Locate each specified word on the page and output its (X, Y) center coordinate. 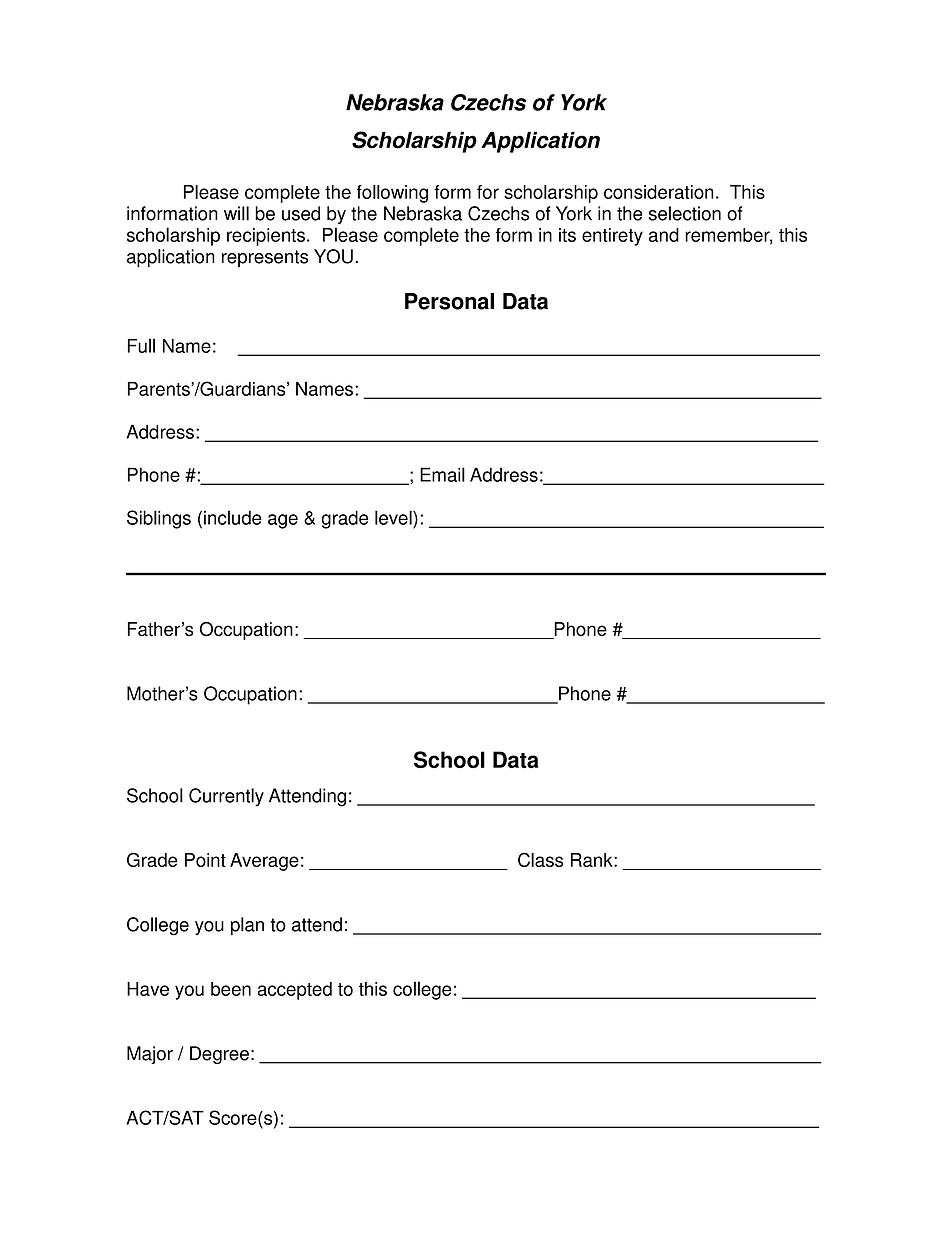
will (236, 213)
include (233, 517)
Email (442, 474)
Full (141, 345)
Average (264, 862)
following (392, 194)
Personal (449, 301)
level (394, 517)
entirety (612, 237)
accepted (295, 991)
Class (540, 859)
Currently (226, 797)
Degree (219, 1055)
